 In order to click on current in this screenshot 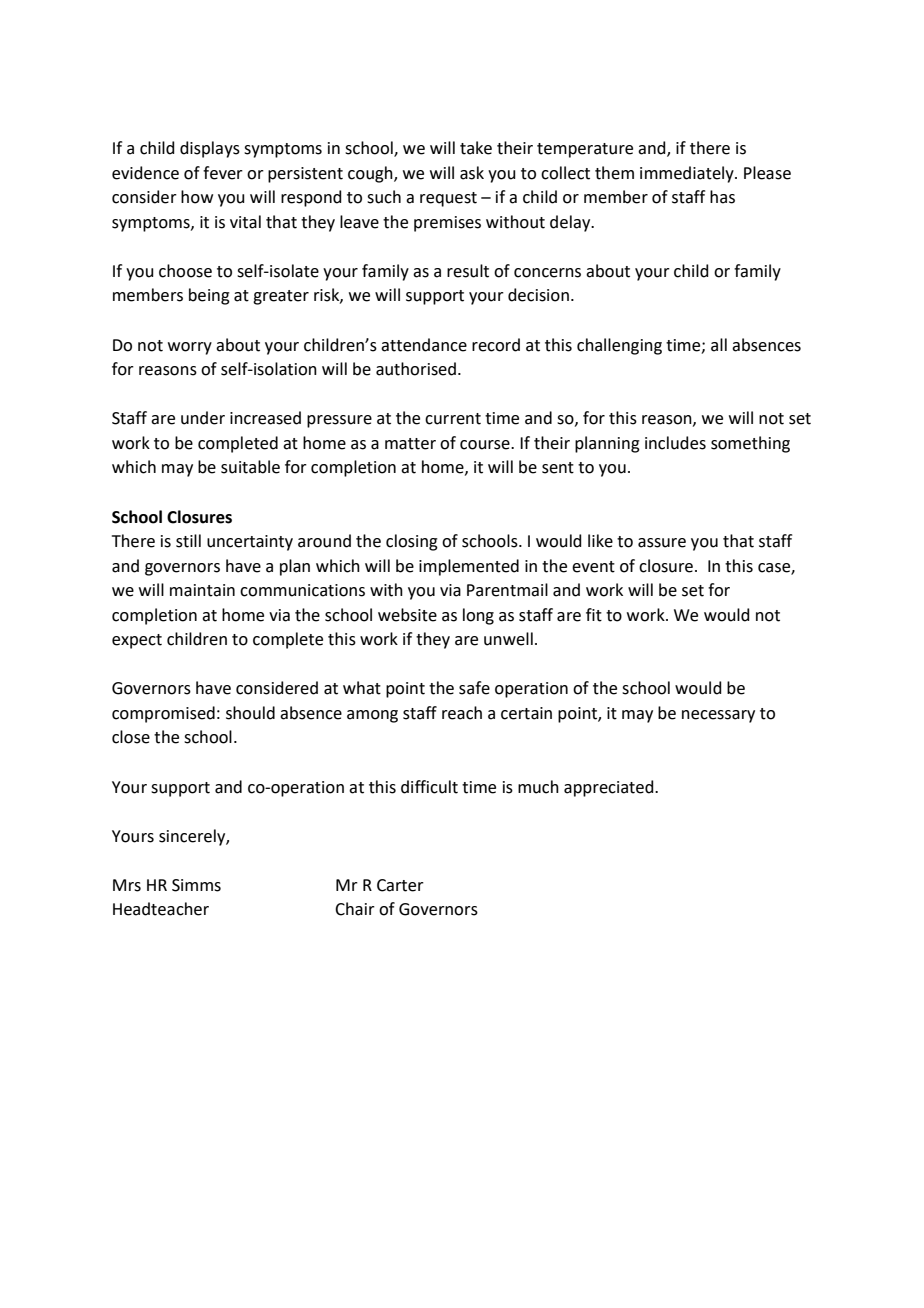, I will do `click(453, 419)`.
